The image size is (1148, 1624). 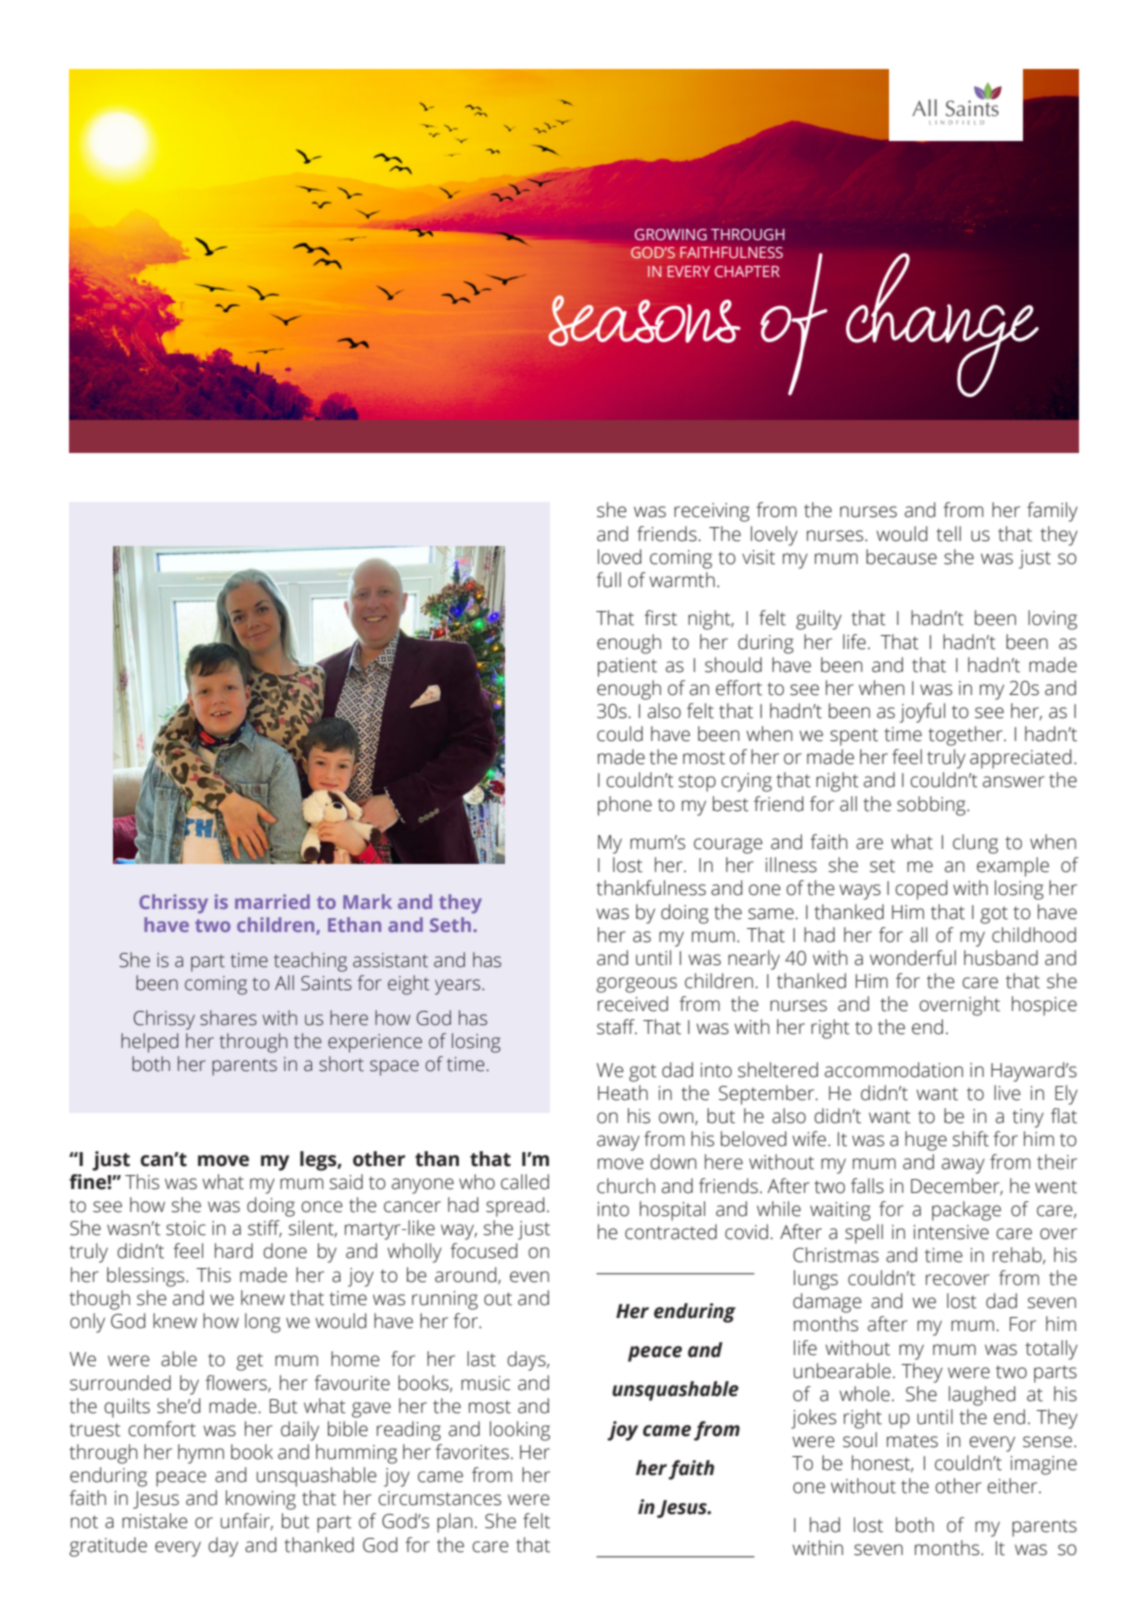 What do you see at coordinates (272, 901) in the screenshot?
I see `married` at bounding box center [272, 901].
